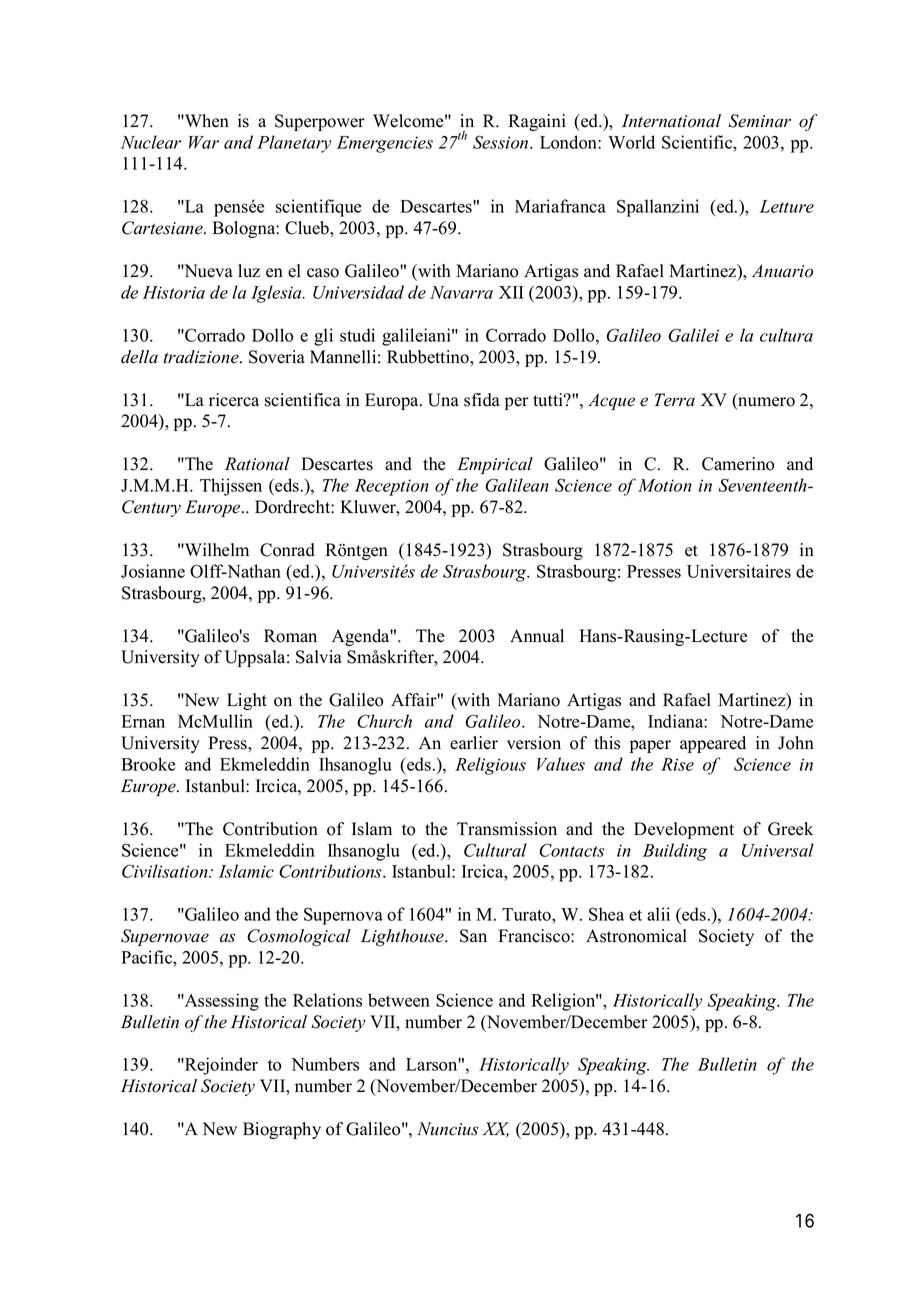 This screenshot has height=1309, width=924. What do you see at coordinates (204, 142) in the screenshot?
I see `War` at bounding box center [204, 142].
